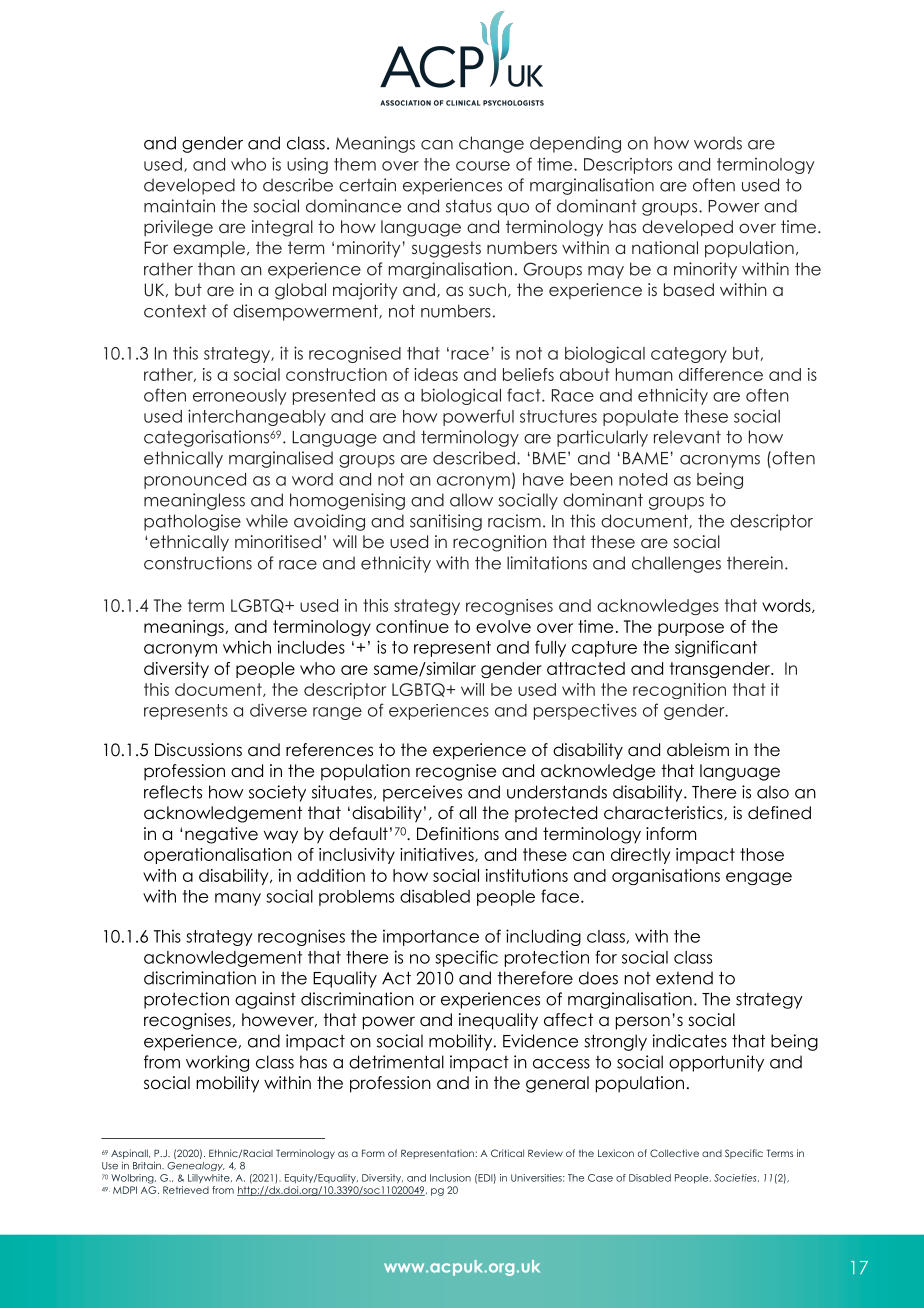  Describe the element at coordinates (471, 500) in the page. I see `allow` at that location.
